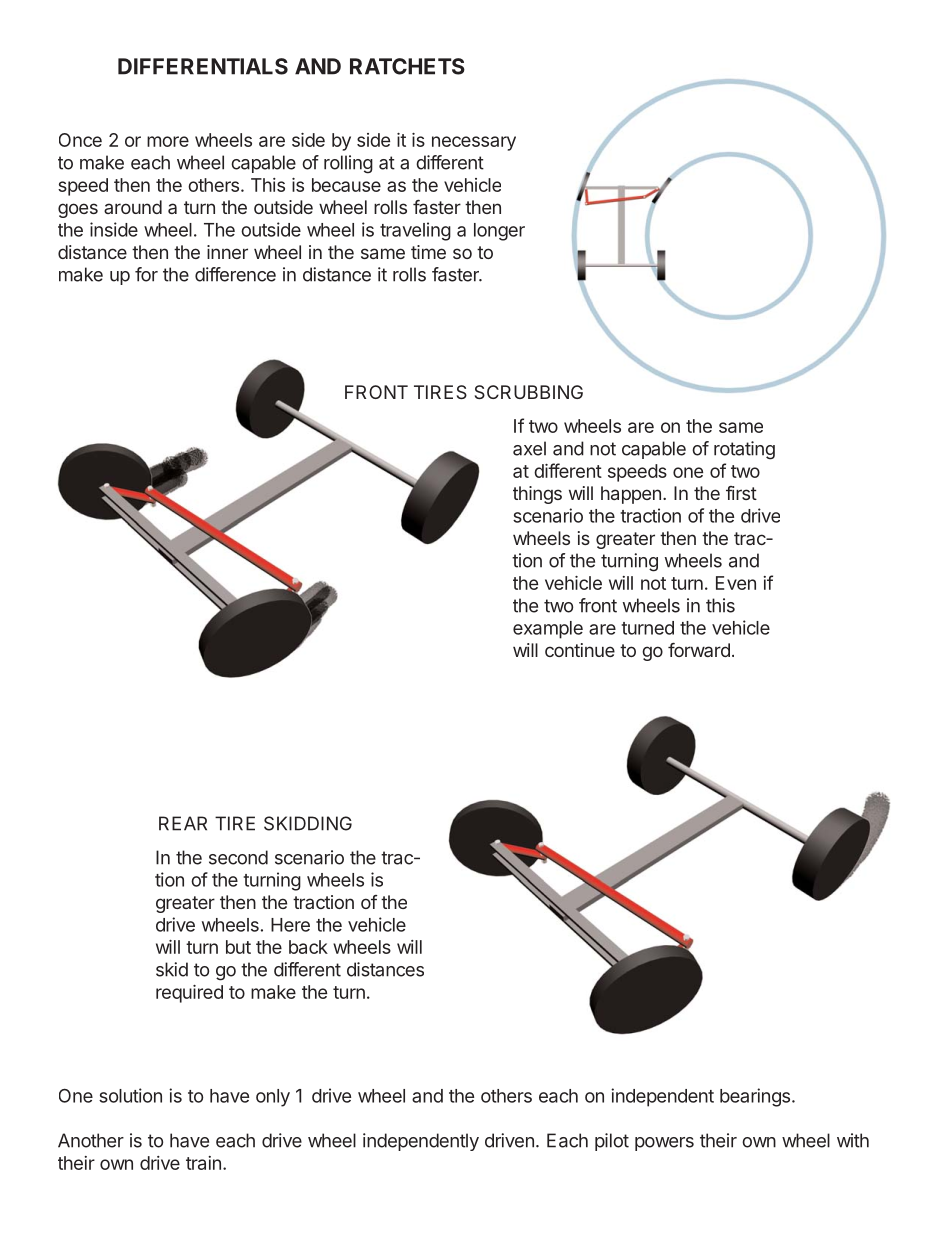 The width and height of the screenshot is (952, 1233). Describe the element at coordinates (612, 1142) in the screenshot. I see `pilot` at that location.
